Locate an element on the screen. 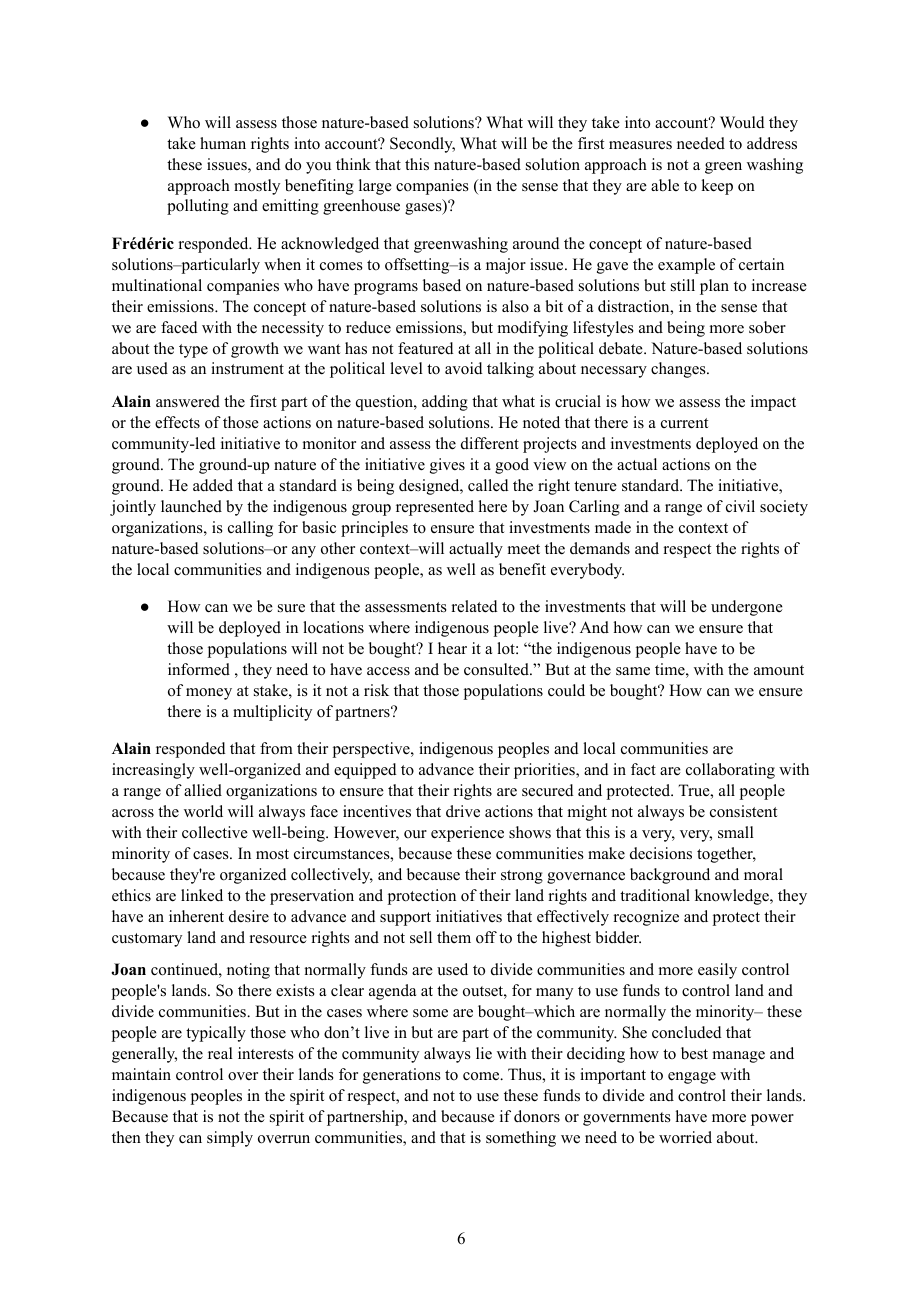  adding is located at coordinates (445, 403).
